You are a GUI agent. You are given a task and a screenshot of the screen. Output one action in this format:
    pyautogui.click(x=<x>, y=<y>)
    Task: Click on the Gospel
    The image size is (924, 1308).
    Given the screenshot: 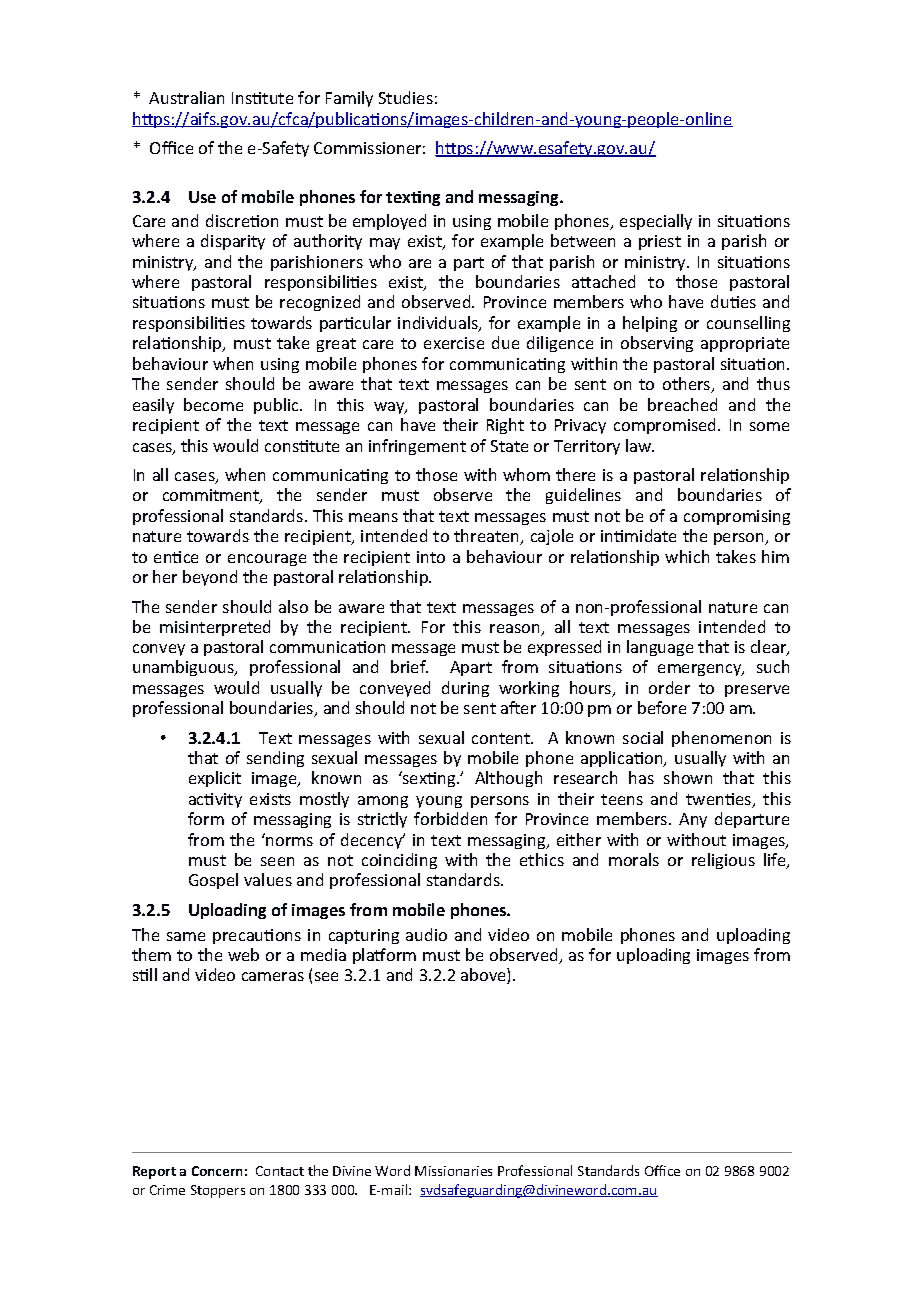 What is the action you would take?
    pyautogui.click(x=213, y=881)
